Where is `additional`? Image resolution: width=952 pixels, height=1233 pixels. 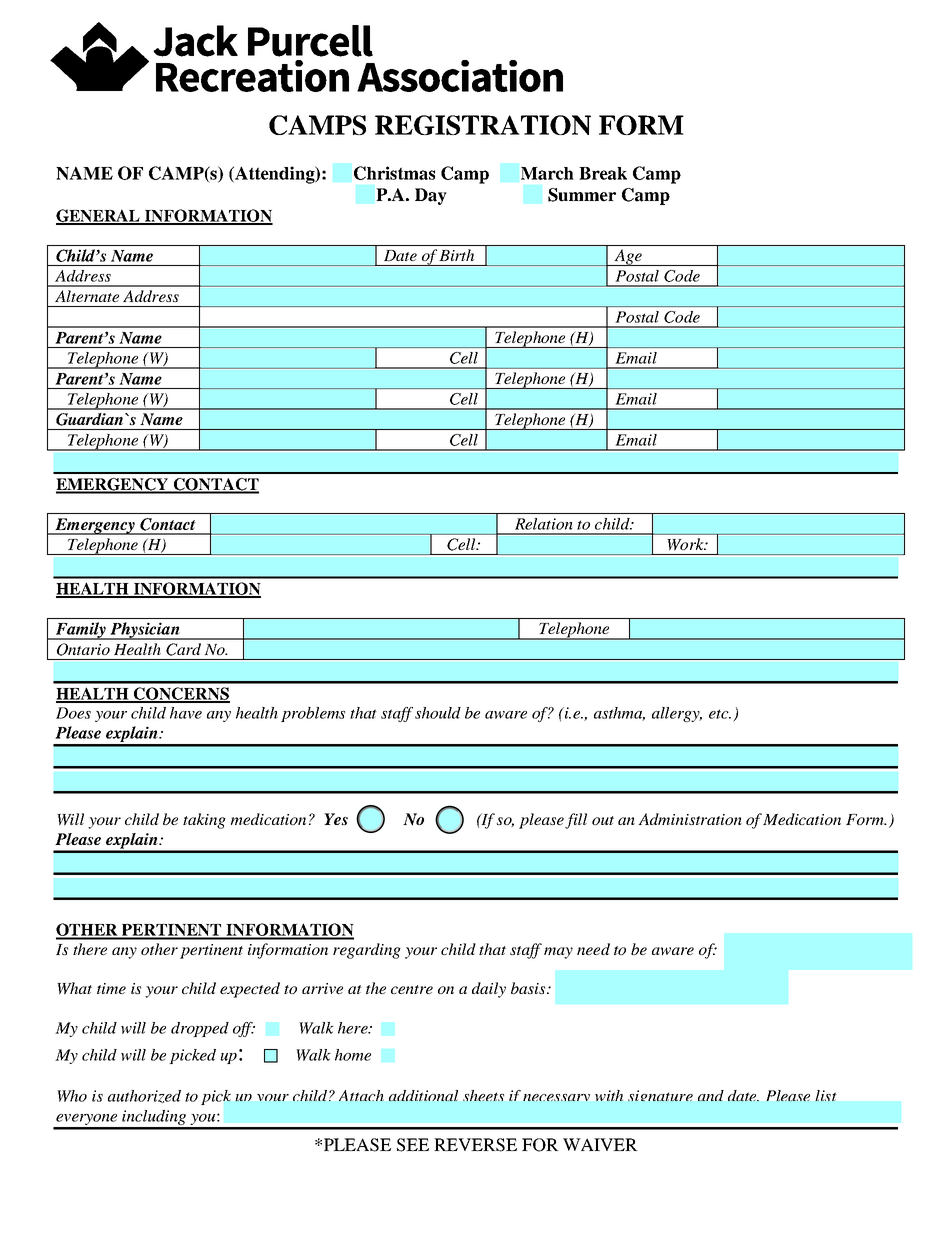
additional is located at coordinates (423, 1095).
